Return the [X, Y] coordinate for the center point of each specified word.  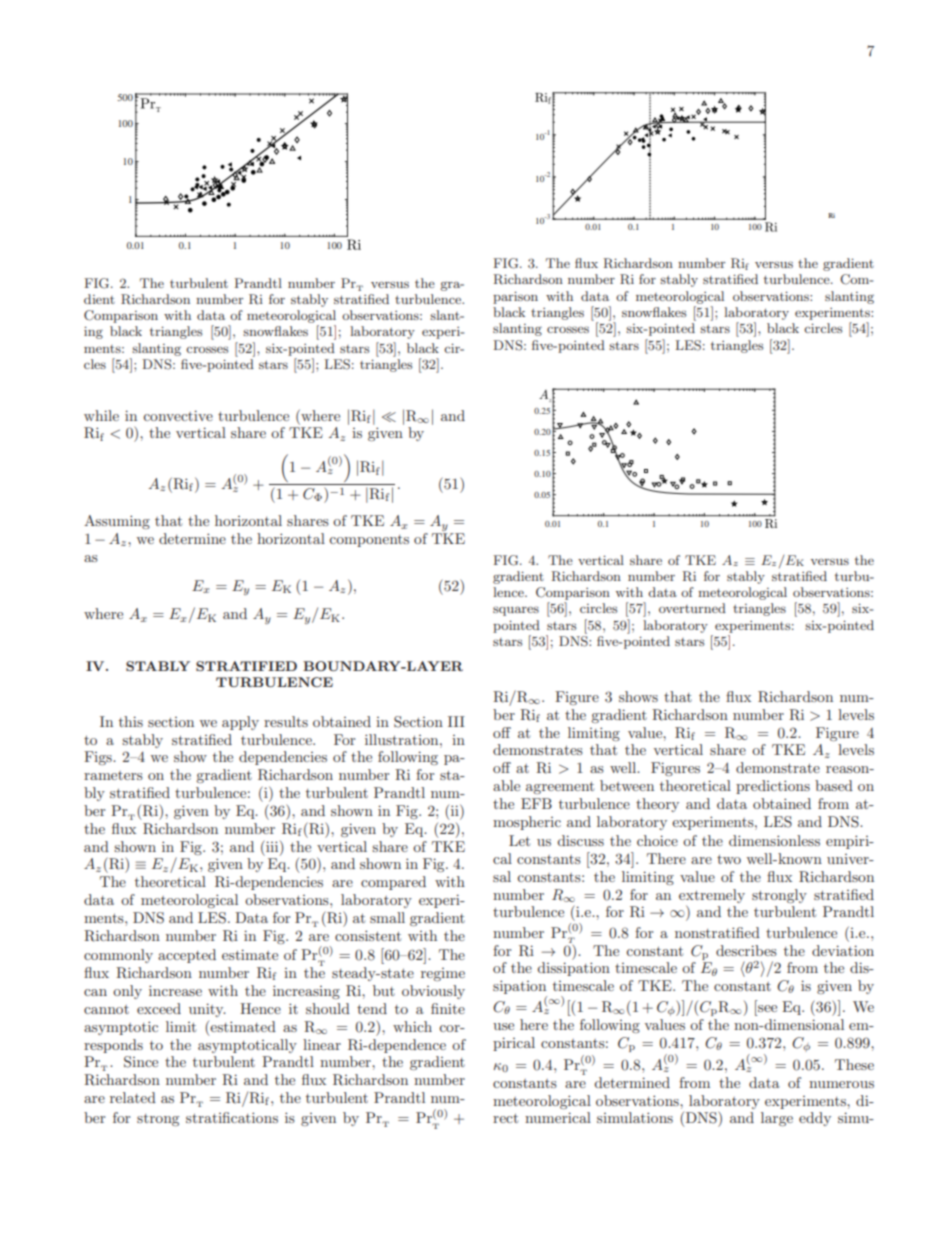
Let [519, 840]
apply [240, 723]
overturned [692, 608]
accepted [187, 956]
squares [516, 611]
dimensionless [774, 840]
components [369, 541]
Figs [99, 758]
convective [178, 415]
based [834, 785]
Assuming [117, 522]
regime [443, 974]
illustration [403, 739]
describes [746, 950]
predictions [773, 787]
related [133, 1097]
